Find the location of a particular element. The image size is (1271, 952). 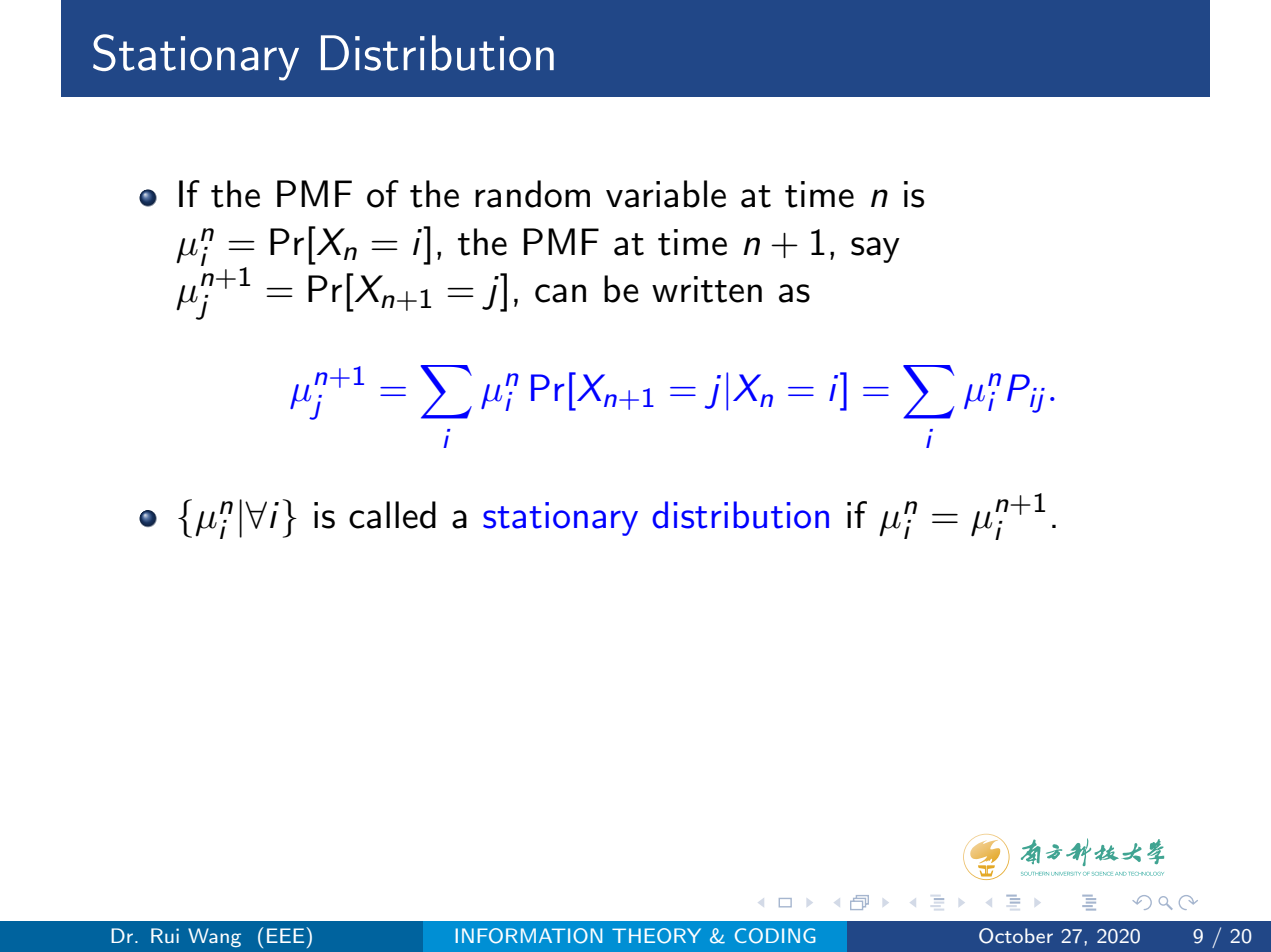

INFORMATION is located at coordinates (529, 936).
